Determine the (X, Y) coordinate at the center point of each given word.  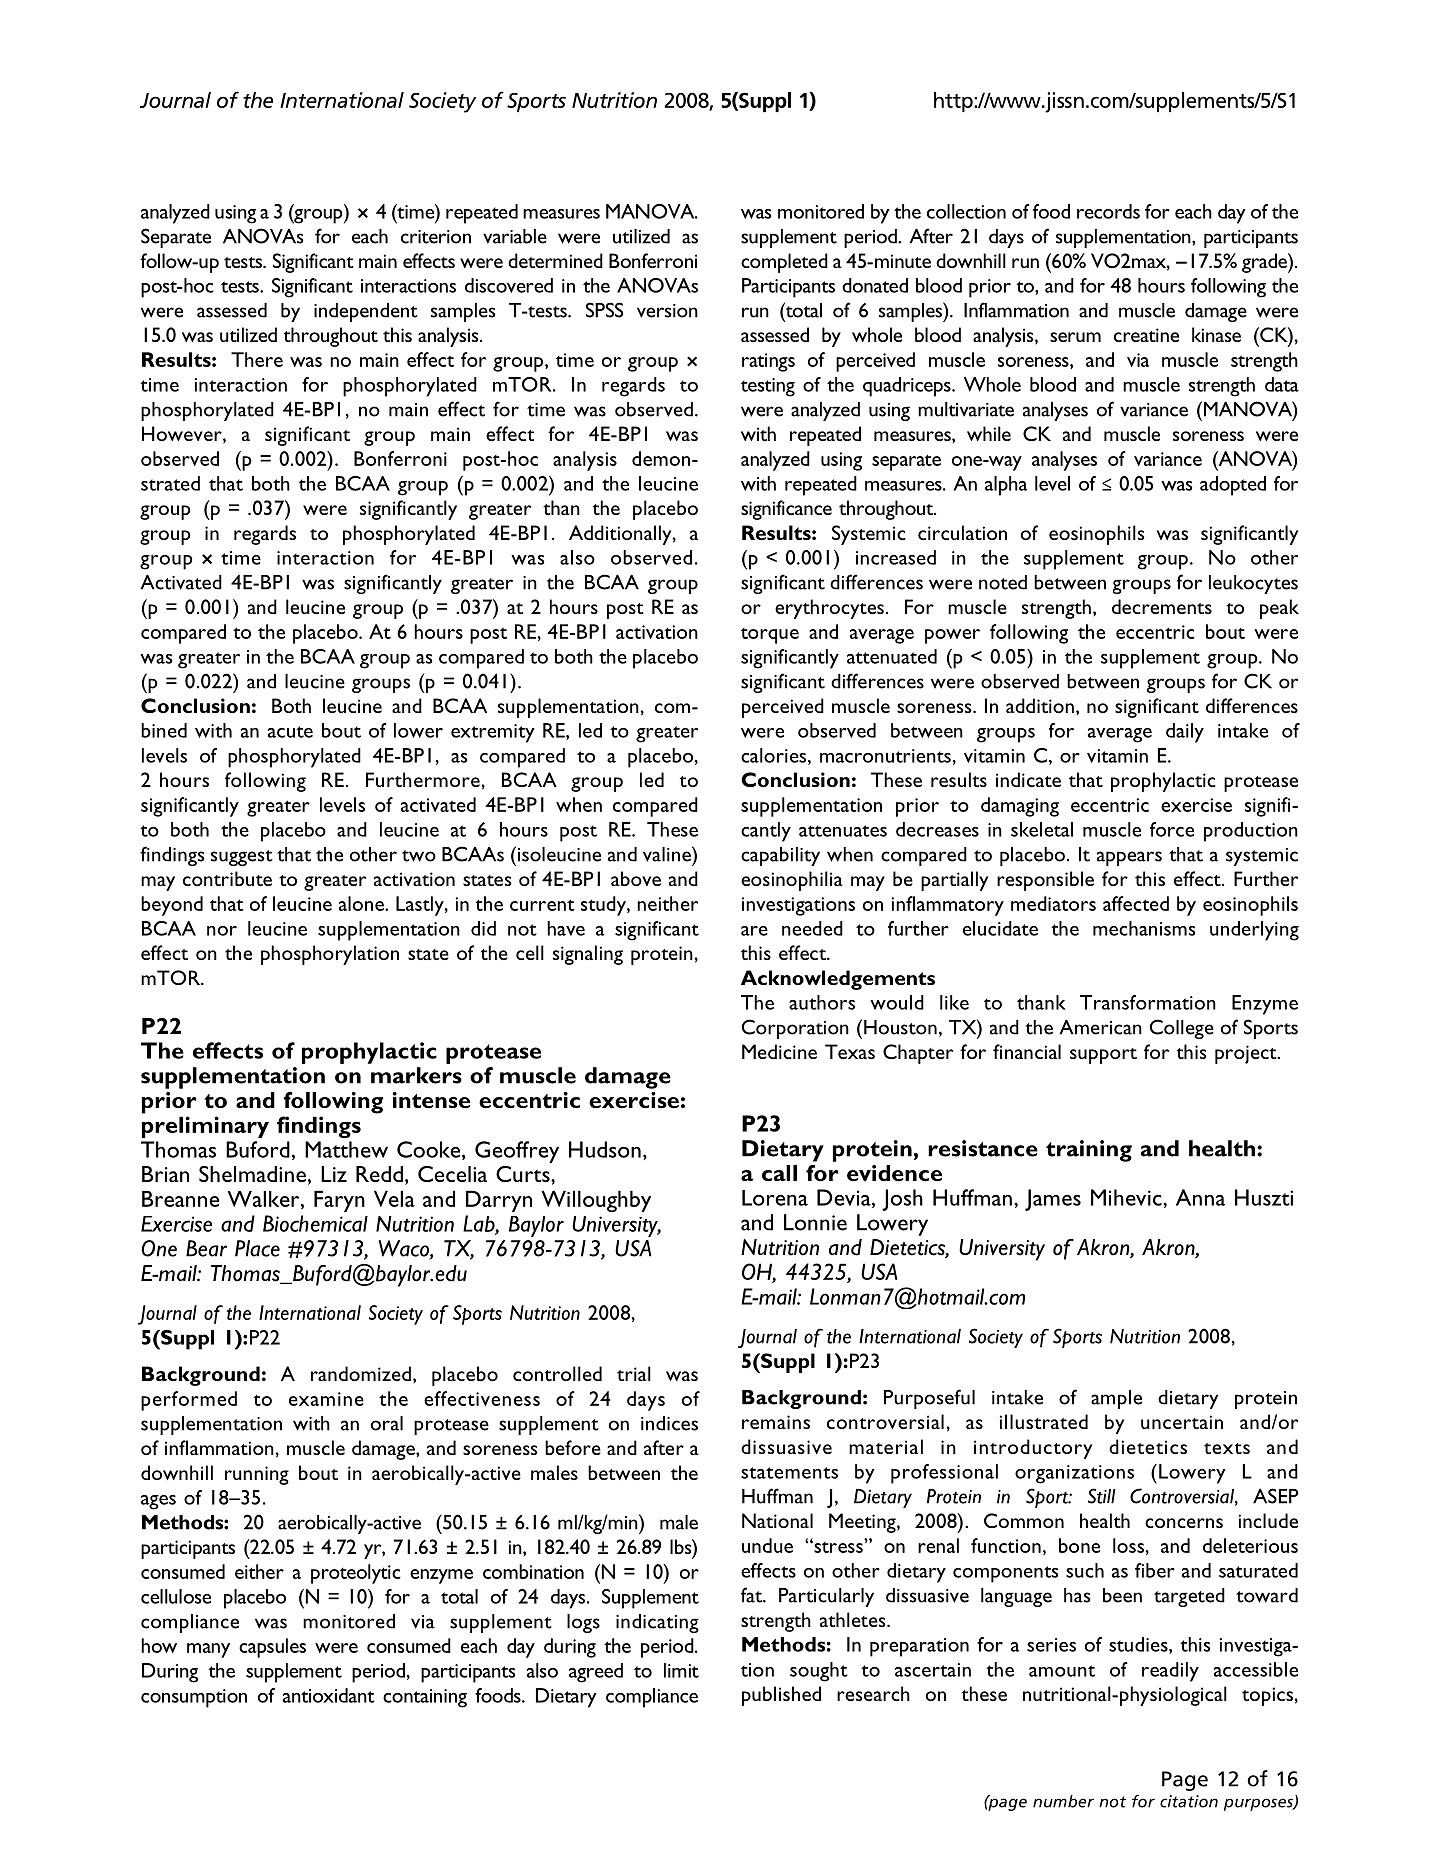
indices (669, 1423)
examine (326, 1399)
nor (222, 931)
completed (784, 263)
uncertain (1182, 1422)
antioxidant (329, 1695)
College (1182, 1029)
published (781, 1696)
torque (770, 636)
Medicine (779, 1051)
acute (290, 732)
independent (366, 312)
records (1108, 211)
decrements (1162, 606)
